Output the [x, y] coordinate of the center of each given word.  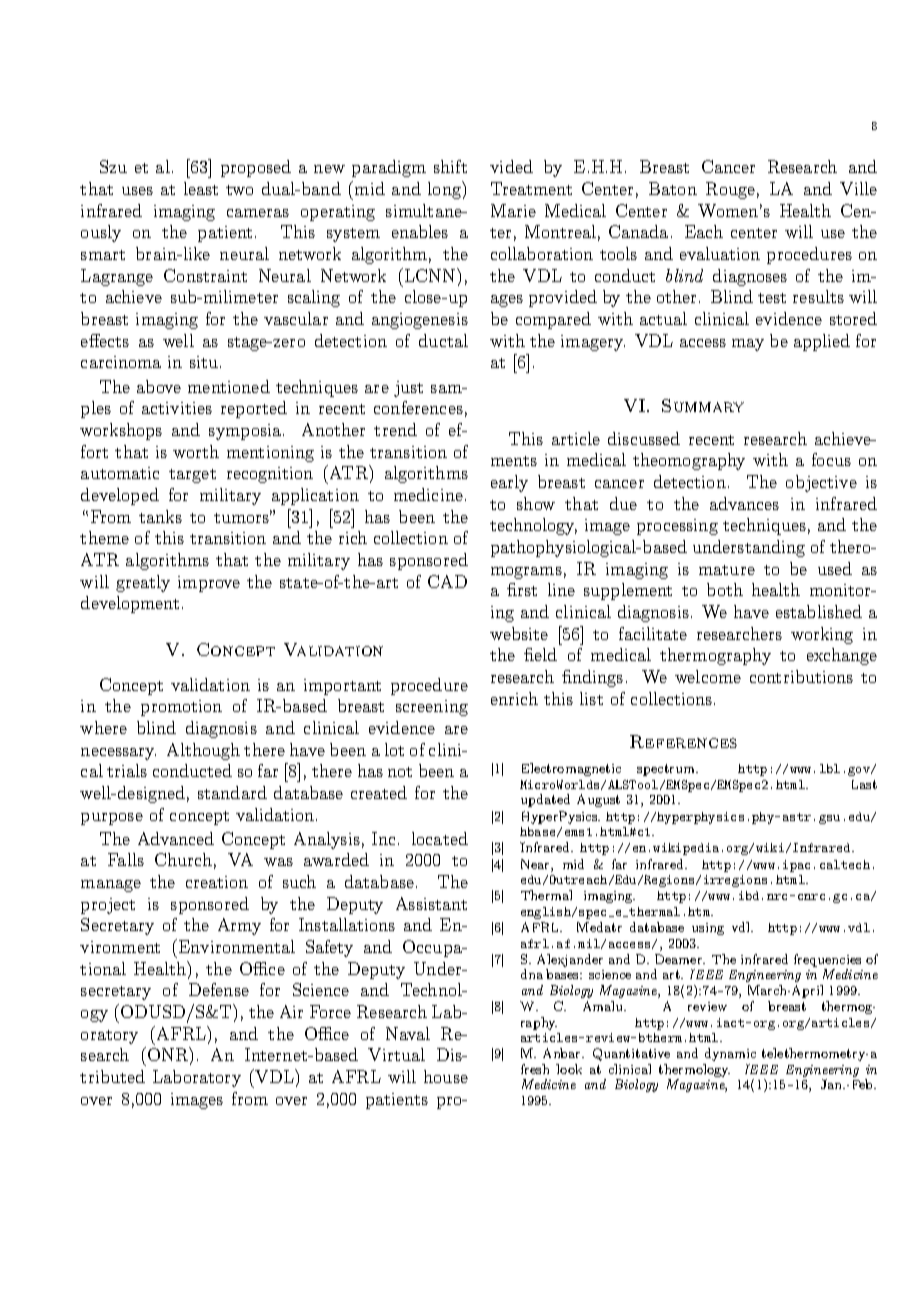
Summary [703, 405]
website [519, 633]
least [201, 188]
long [445, 190]
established [819, 611]
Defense [219, 989]
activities [177, 408]
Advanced [176, 838]
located [440, 838]
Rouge [730, 190]
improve [209, 584]
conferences [418, 407]
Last [864, 784]
